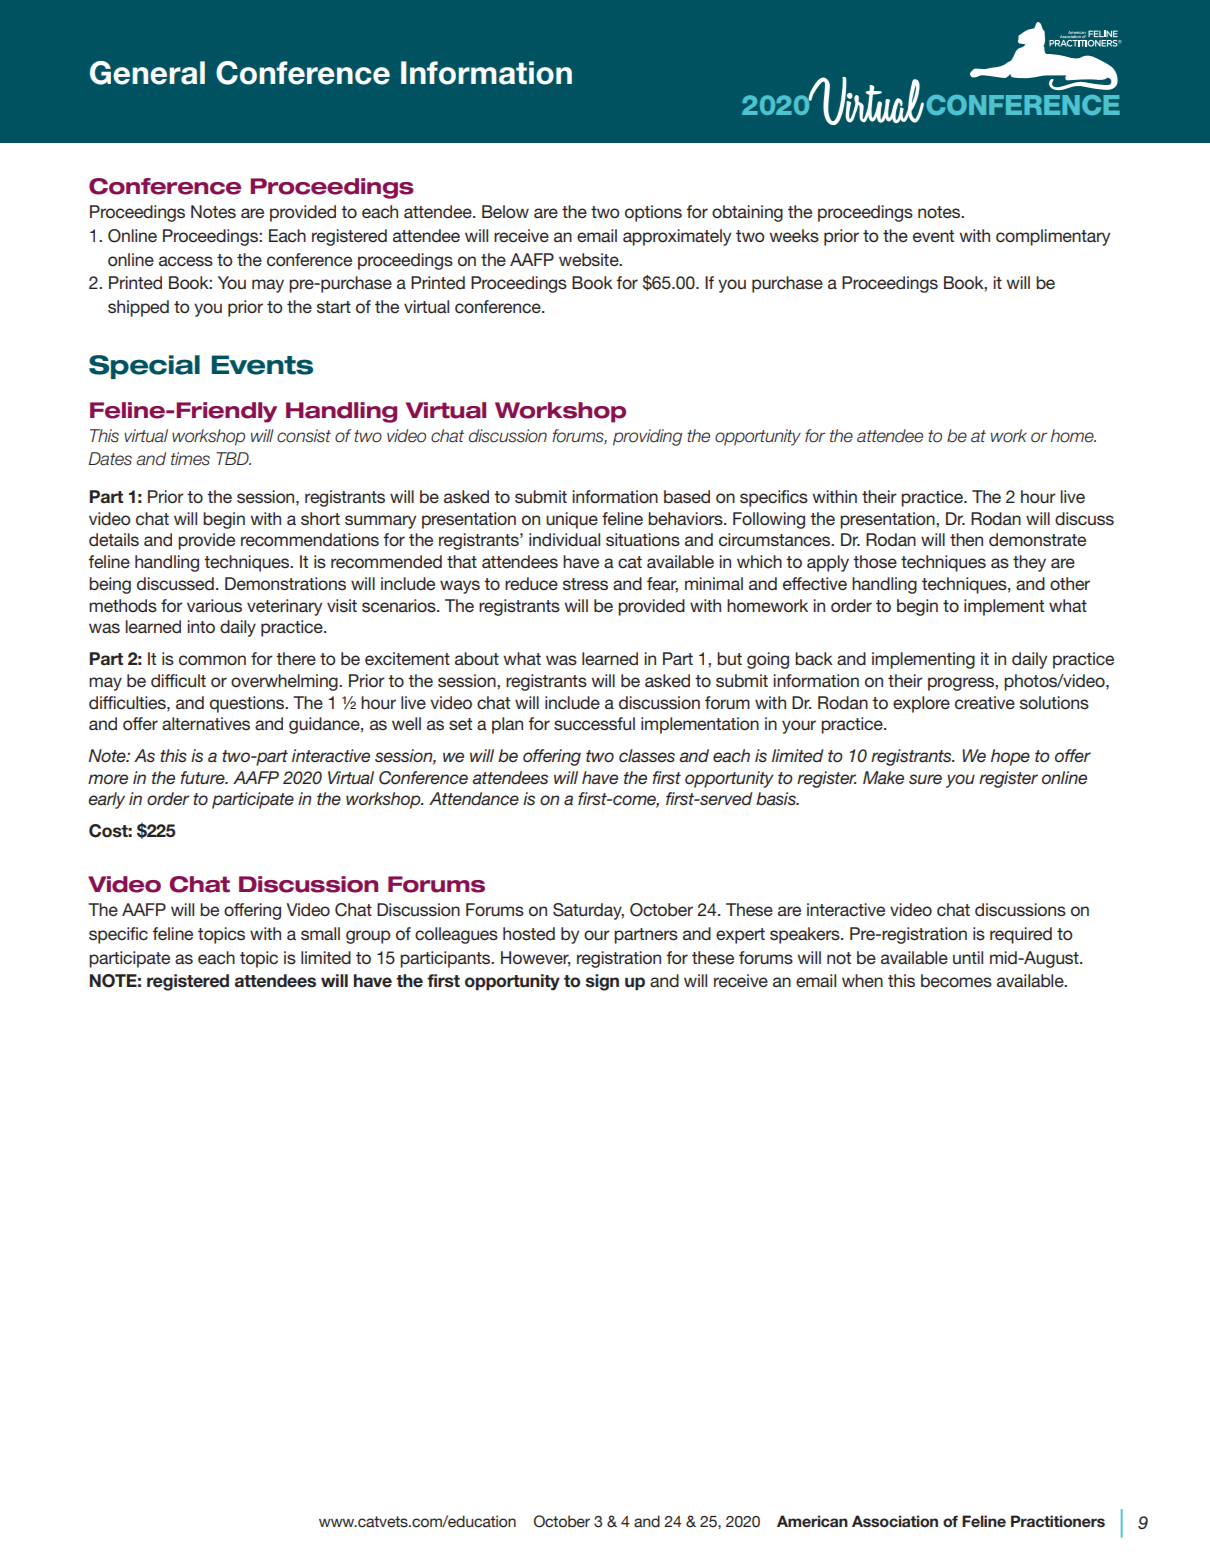 This document has height=1566, width=1210. I want to click on Practitioners, so click(1058, 1521).
